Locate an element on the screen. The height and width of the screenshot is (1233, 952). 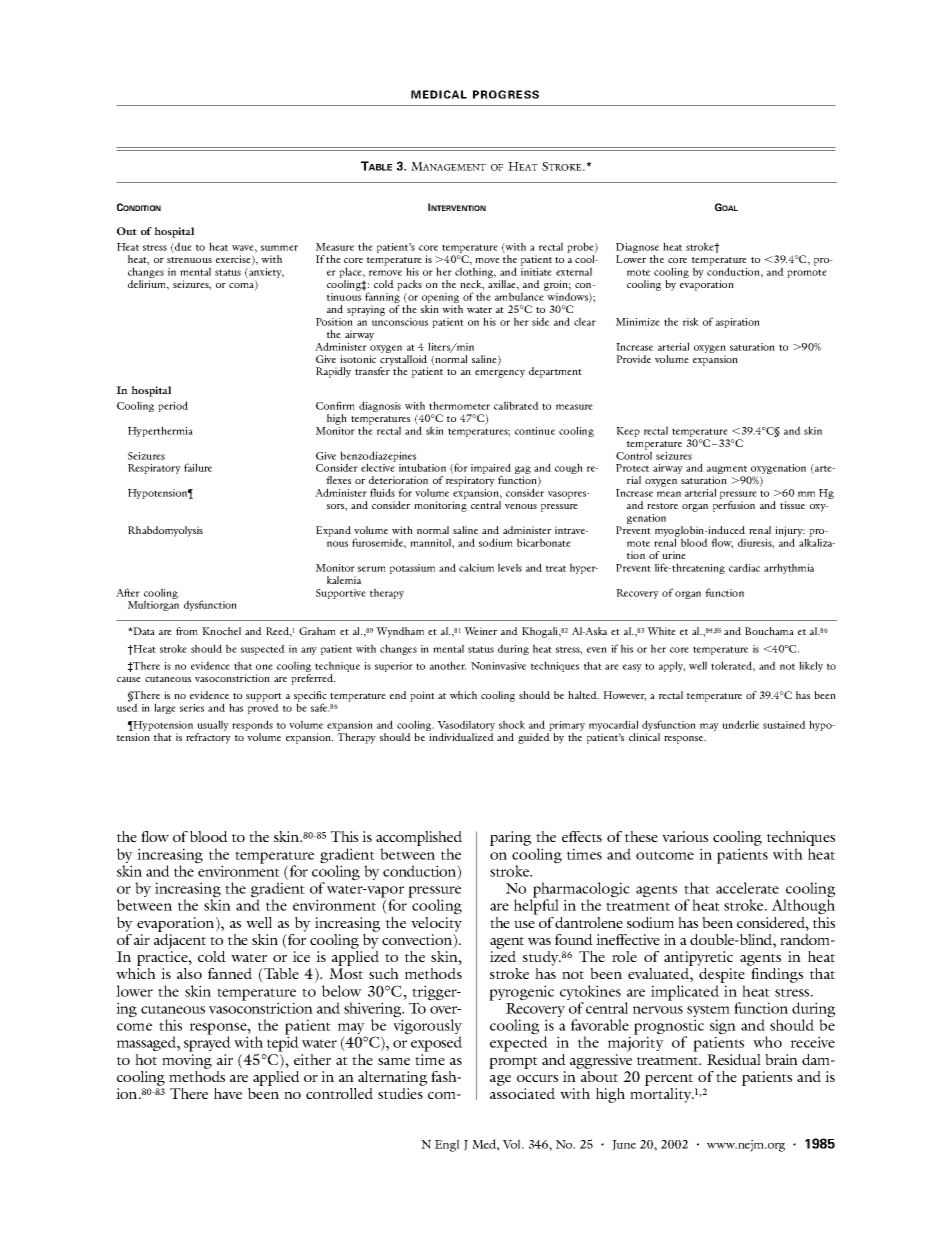
percent is located at coordinates (669, 1080).
